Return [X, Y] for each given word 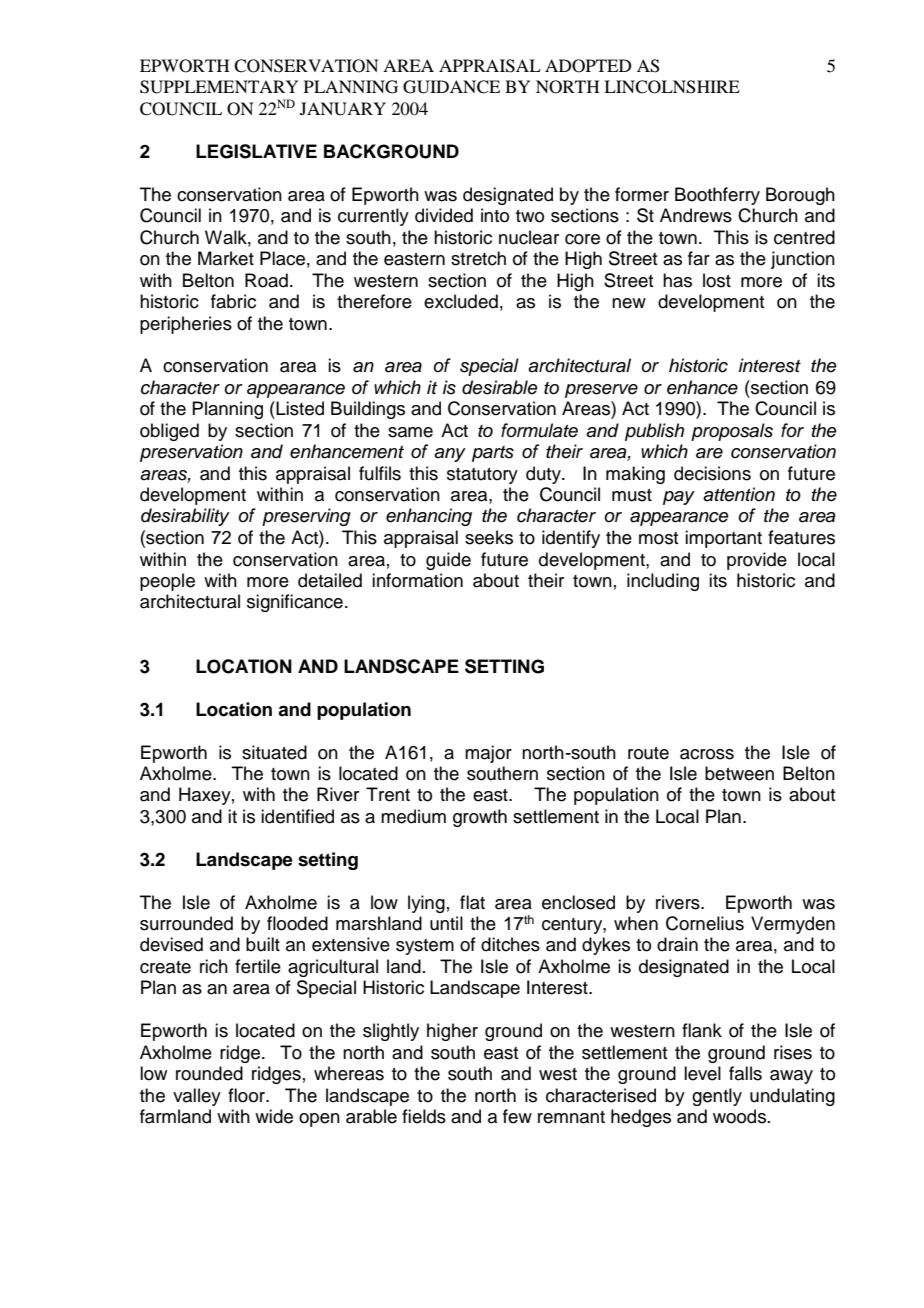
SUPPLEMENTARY [219, 87]
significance [295, 603]
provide [757, 561]
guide [448, 561]
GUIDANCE [451, 87]
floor [247, 1095]
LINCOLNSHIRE [672, 87]
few [517, 1116]
